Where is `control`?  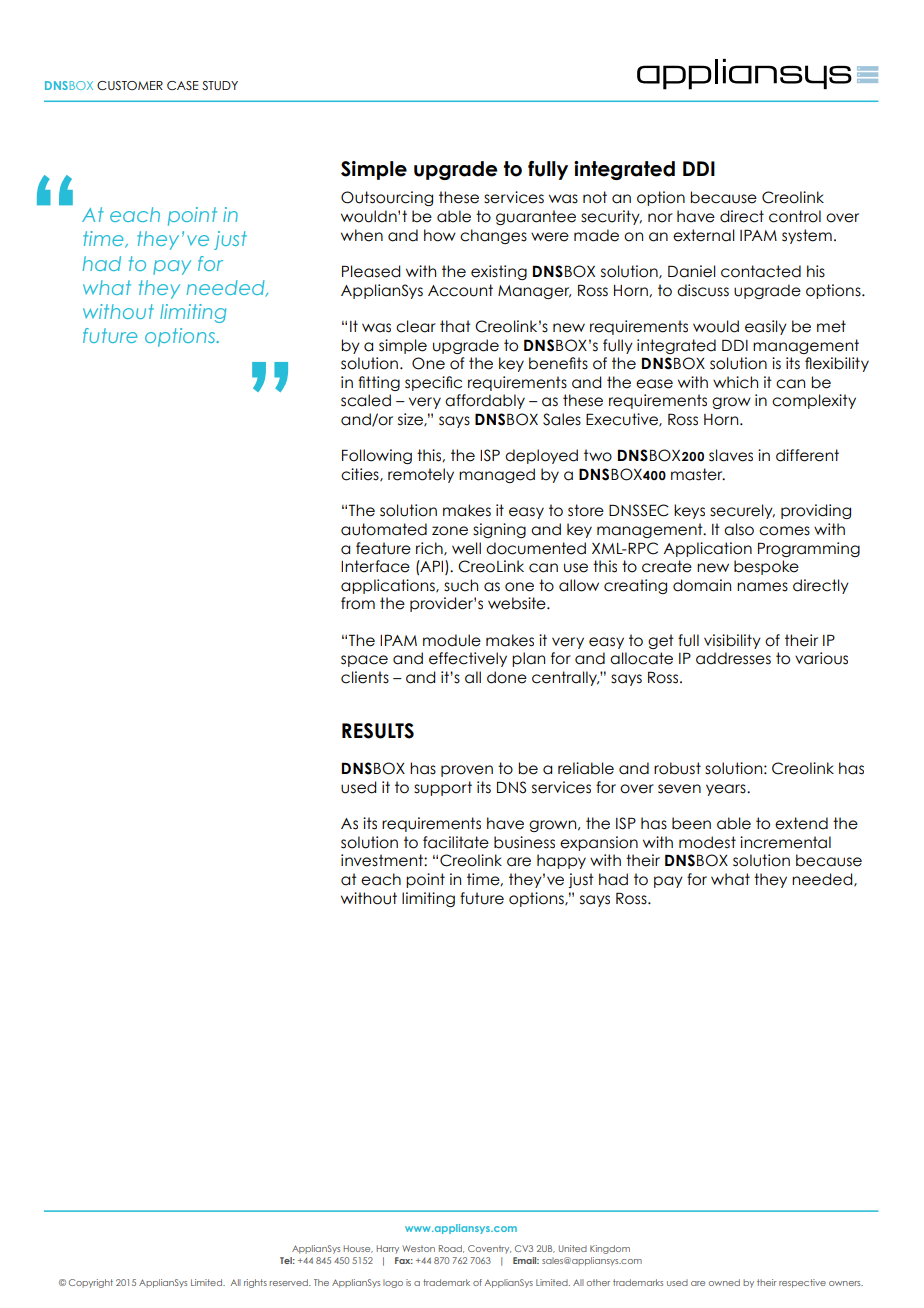 control is located at coordinates (795, 216).
